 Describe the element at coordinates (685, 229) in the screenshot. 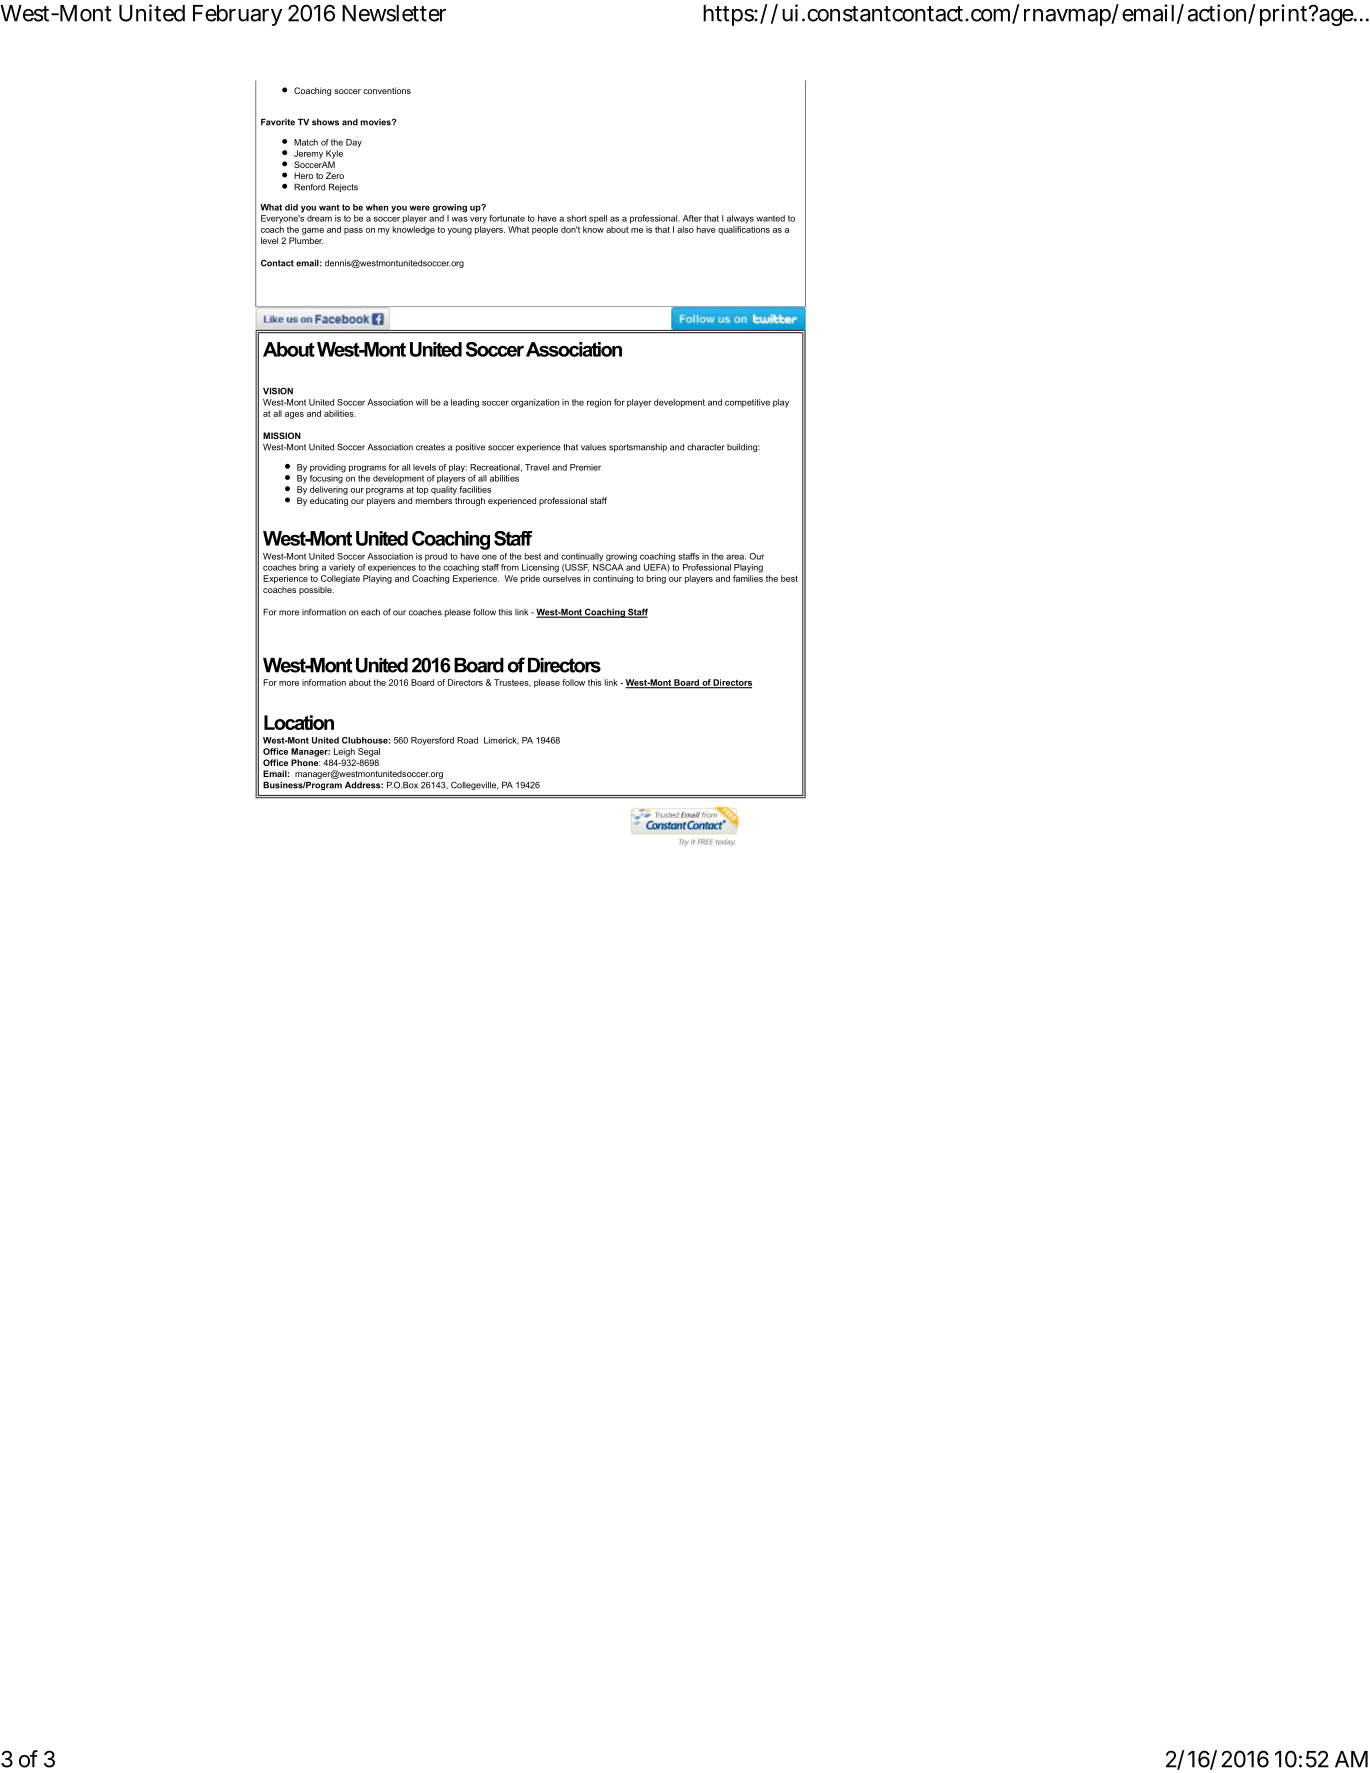

I see `also` at that location.
